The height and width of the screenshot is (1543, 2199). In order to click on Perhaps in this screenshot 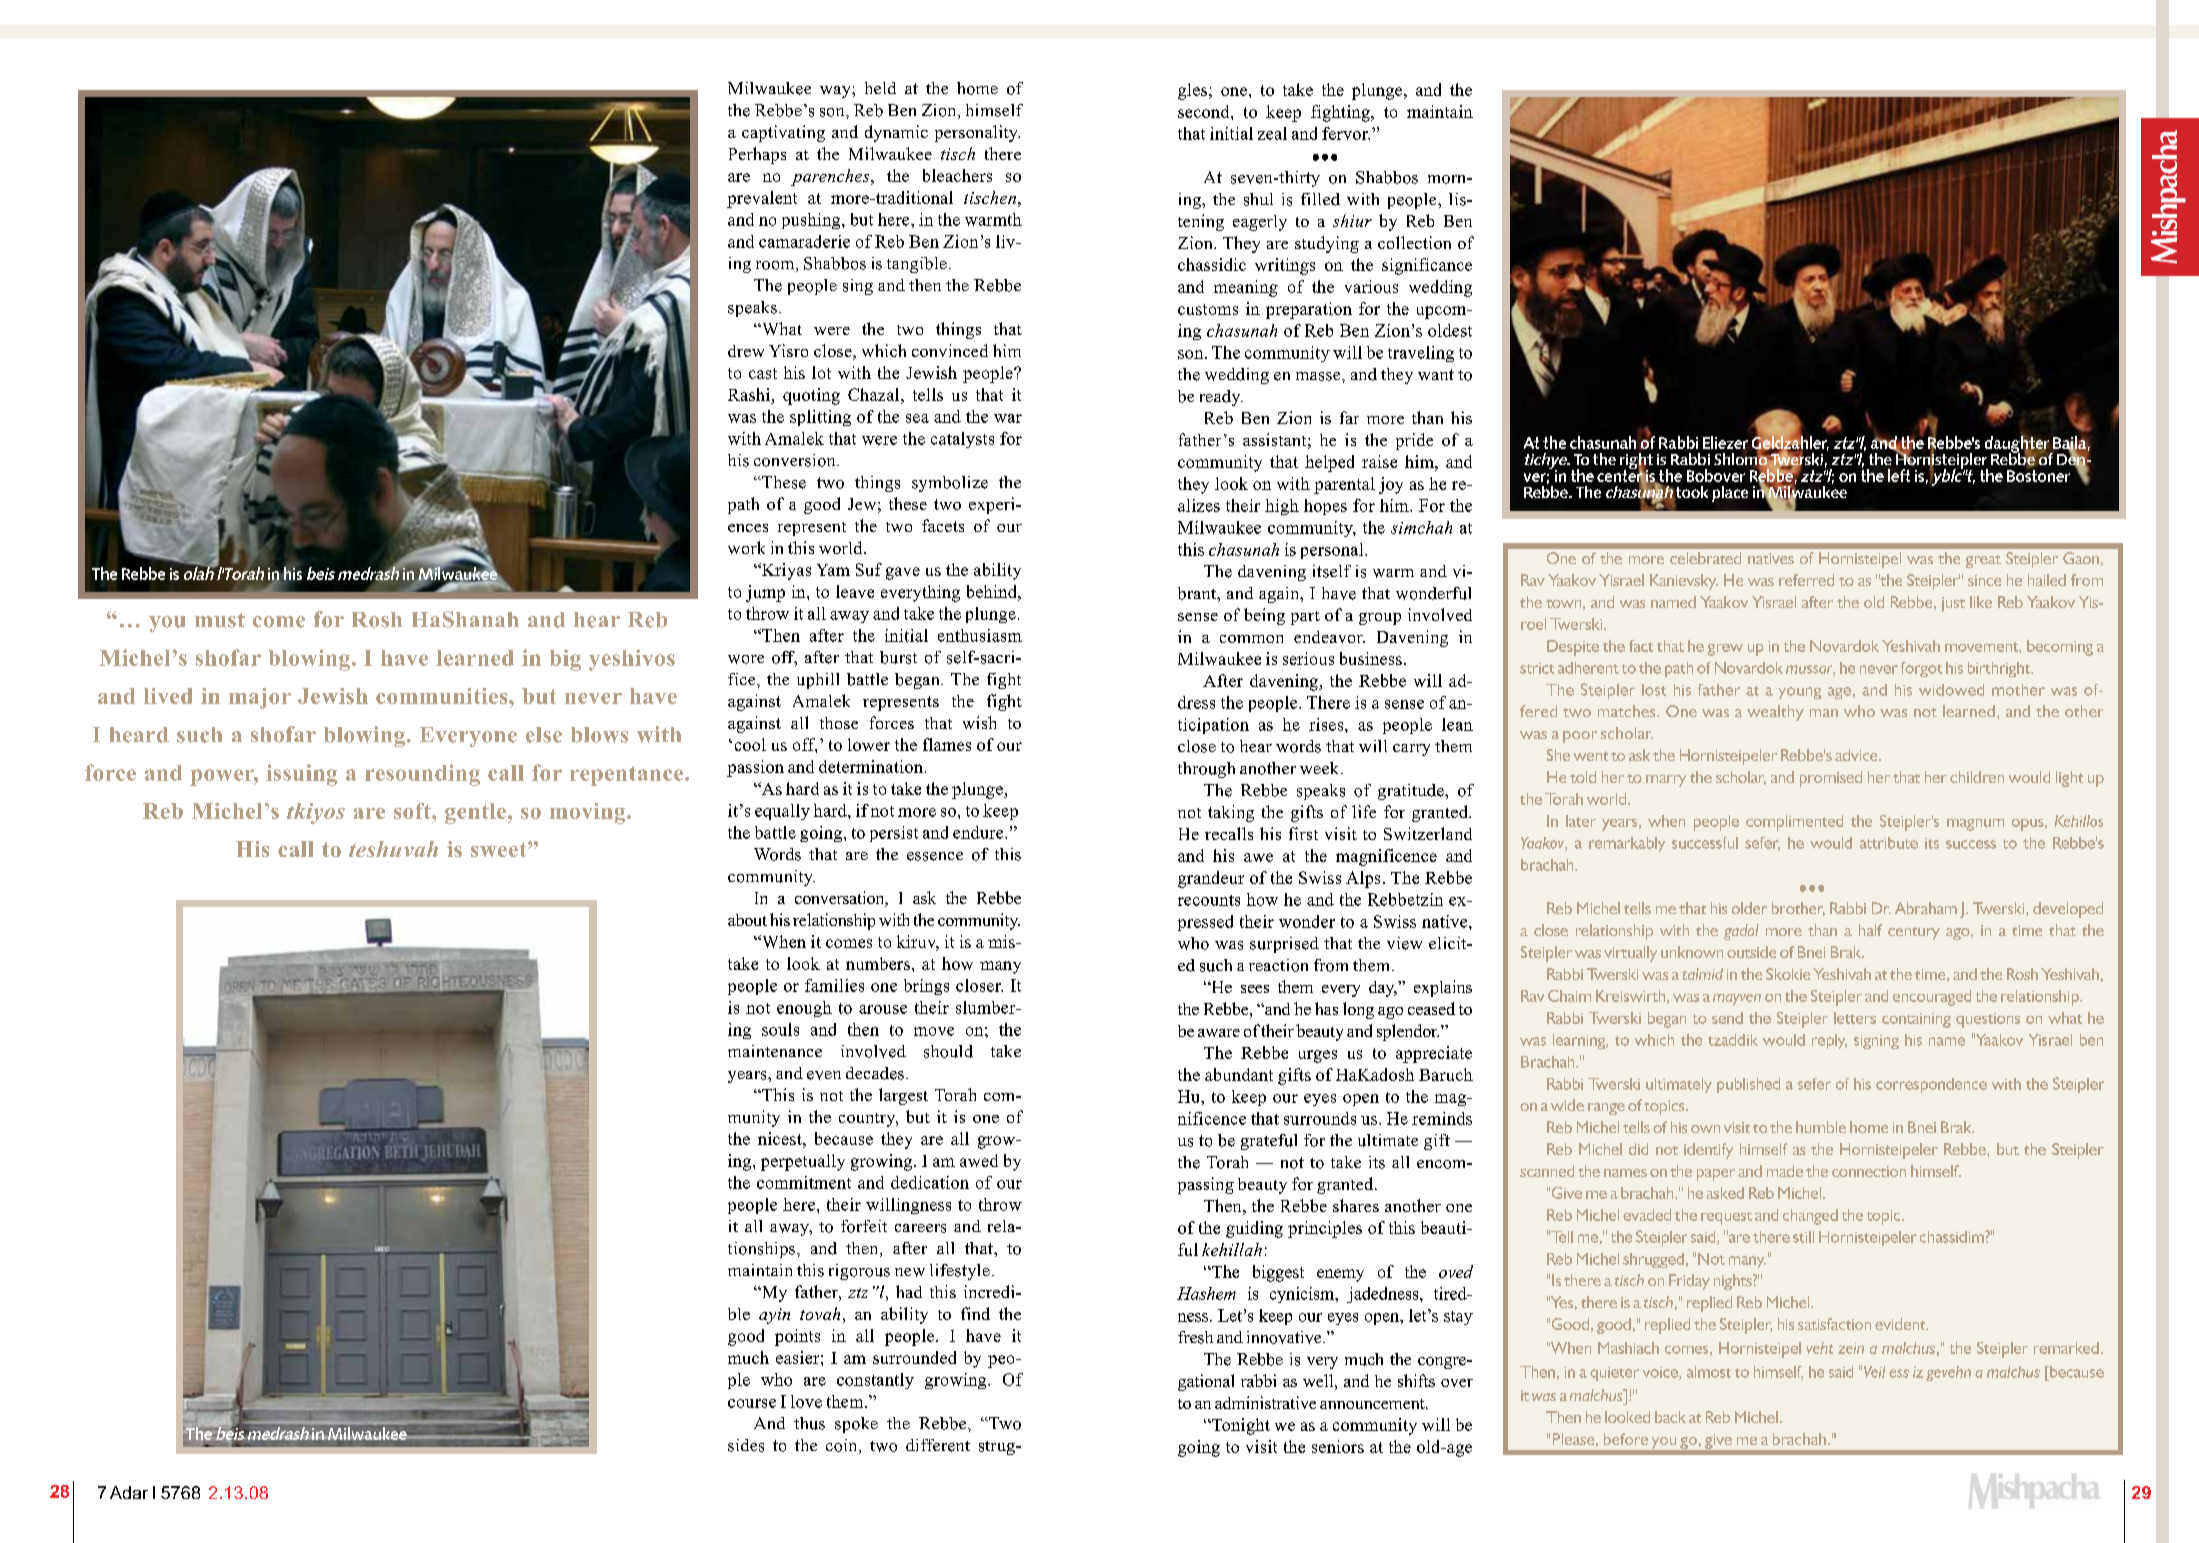, I will do `click(757, 155)`.
